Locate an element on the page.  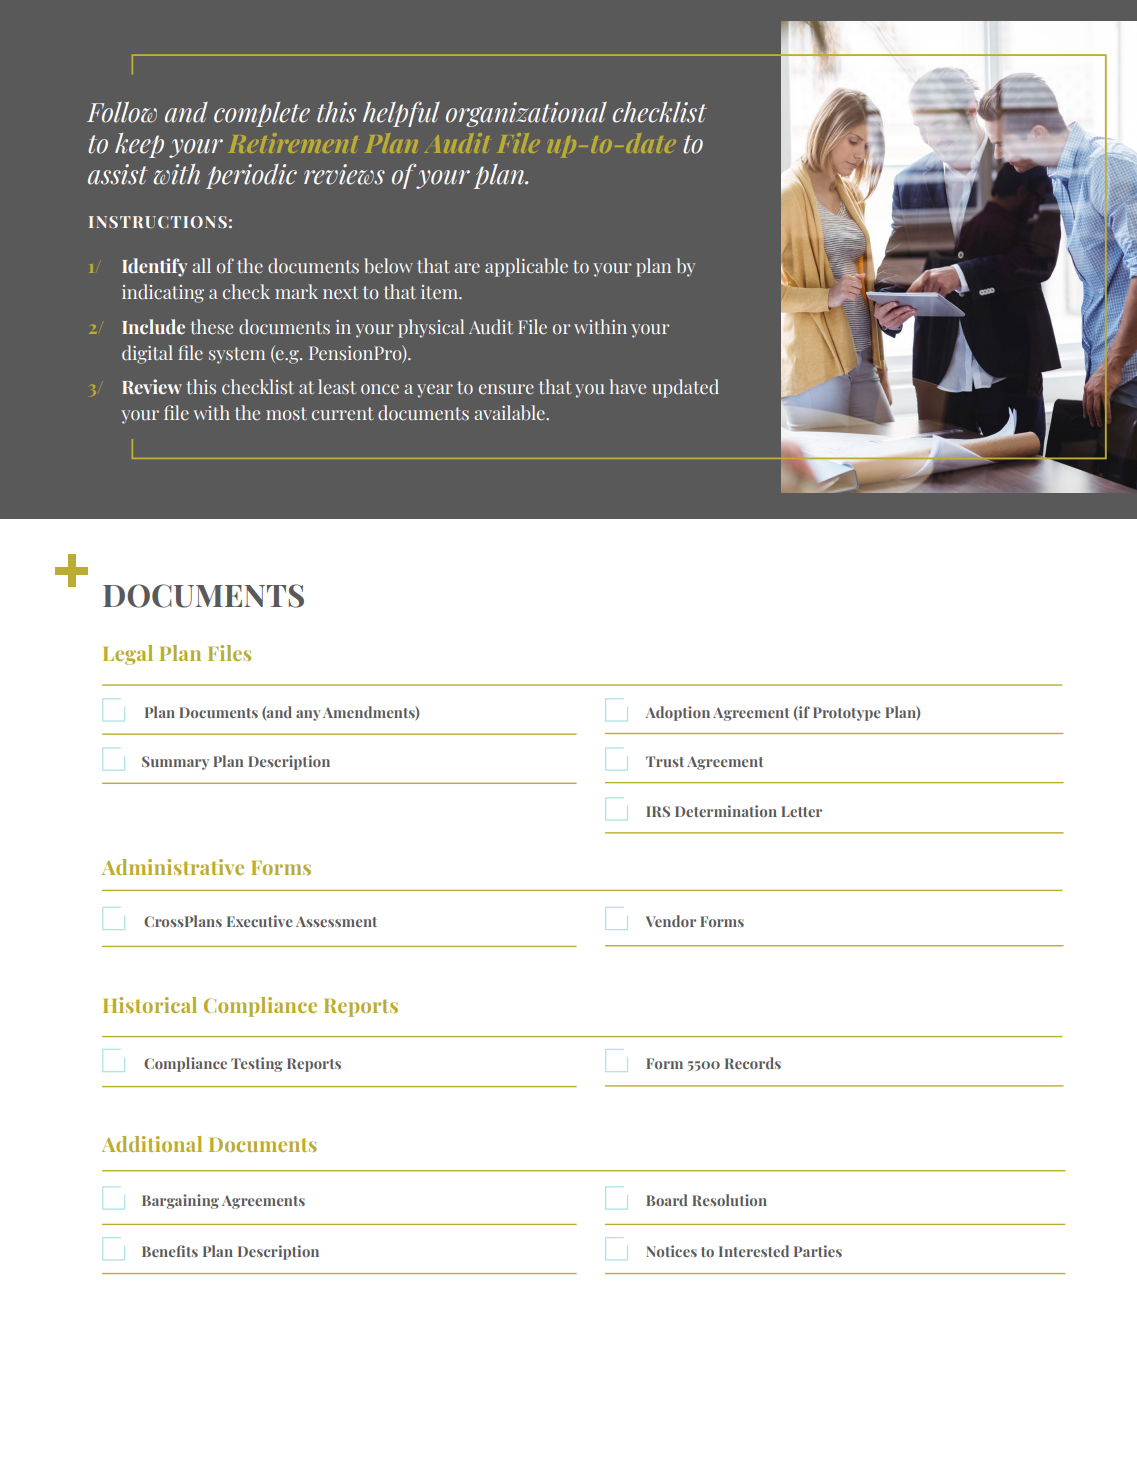
Determination is located at coordinates (726, 811).
